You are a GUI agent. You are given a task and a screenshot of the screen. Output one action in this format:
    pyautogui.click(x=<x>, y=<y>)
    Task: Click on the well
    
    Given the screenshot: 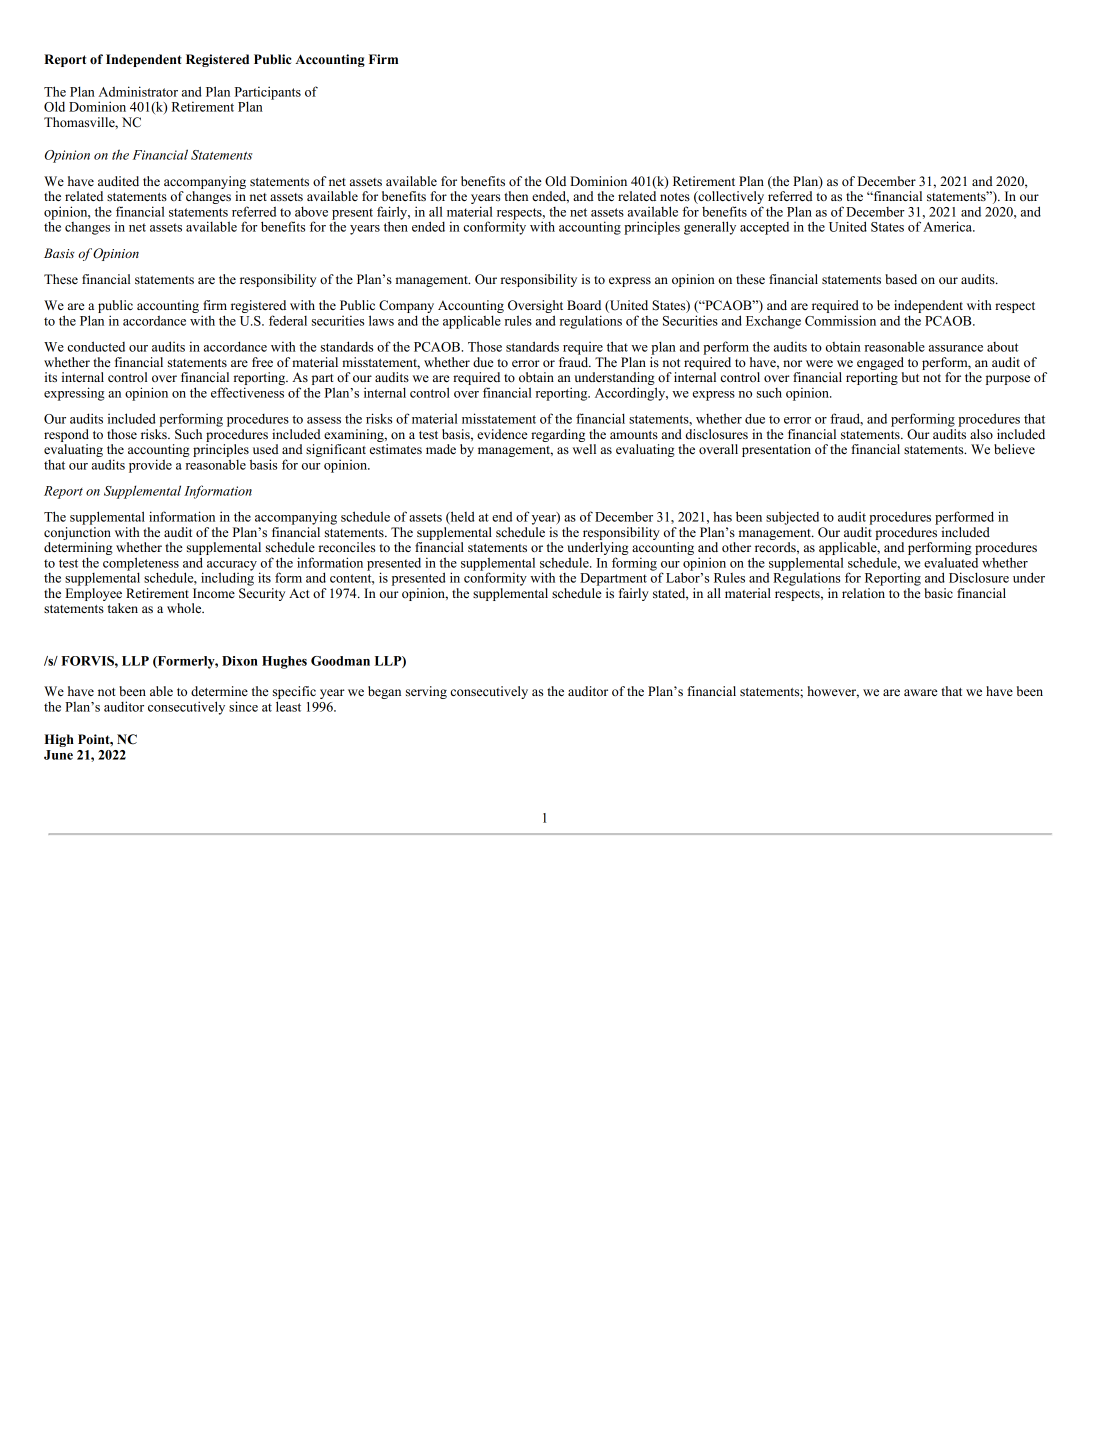 What is the action you would take?
    pyautogui.click(x=584, y=449)
